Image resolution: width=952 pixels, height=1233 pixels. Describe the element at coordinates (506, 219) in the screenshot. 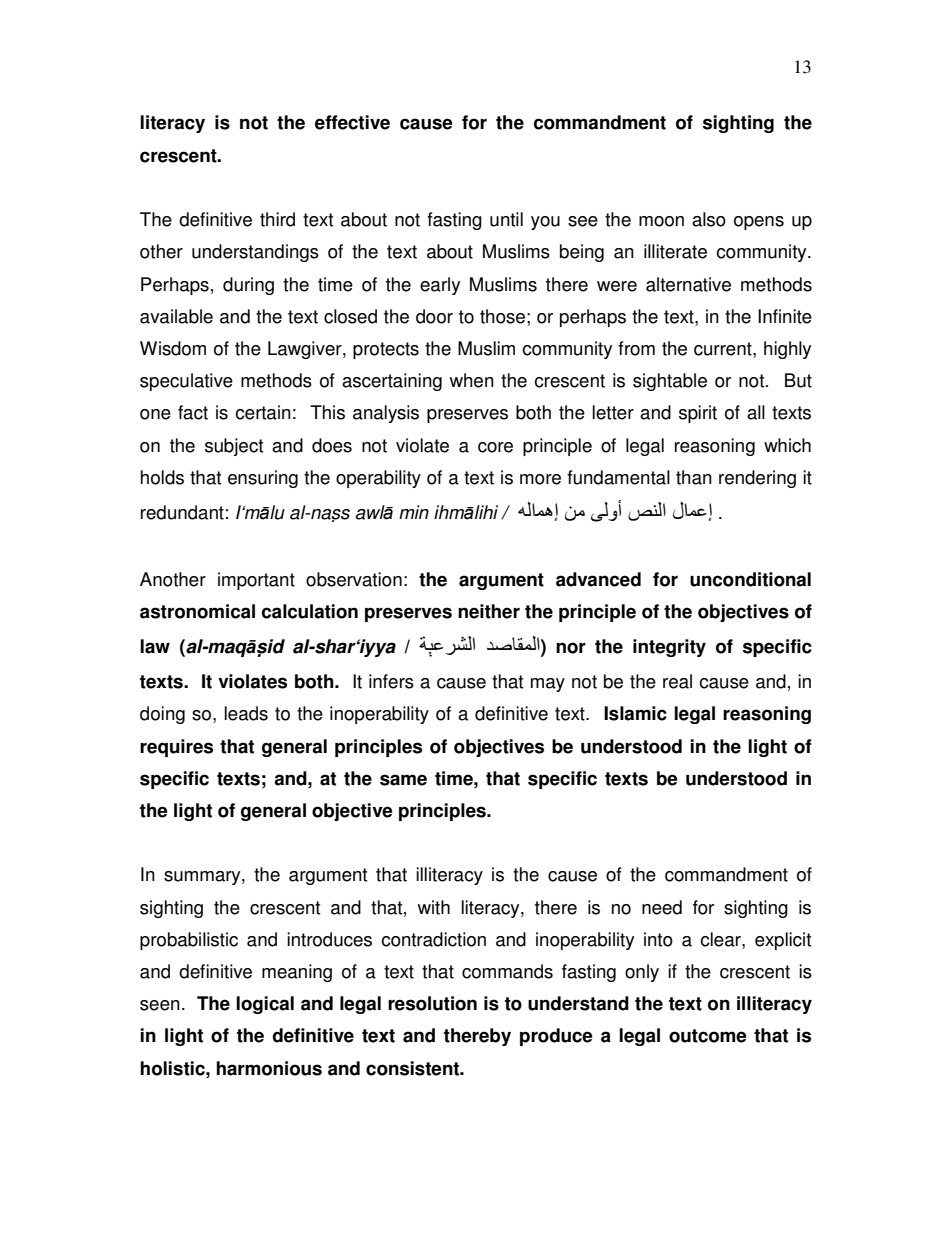

I see `until` at that location.
